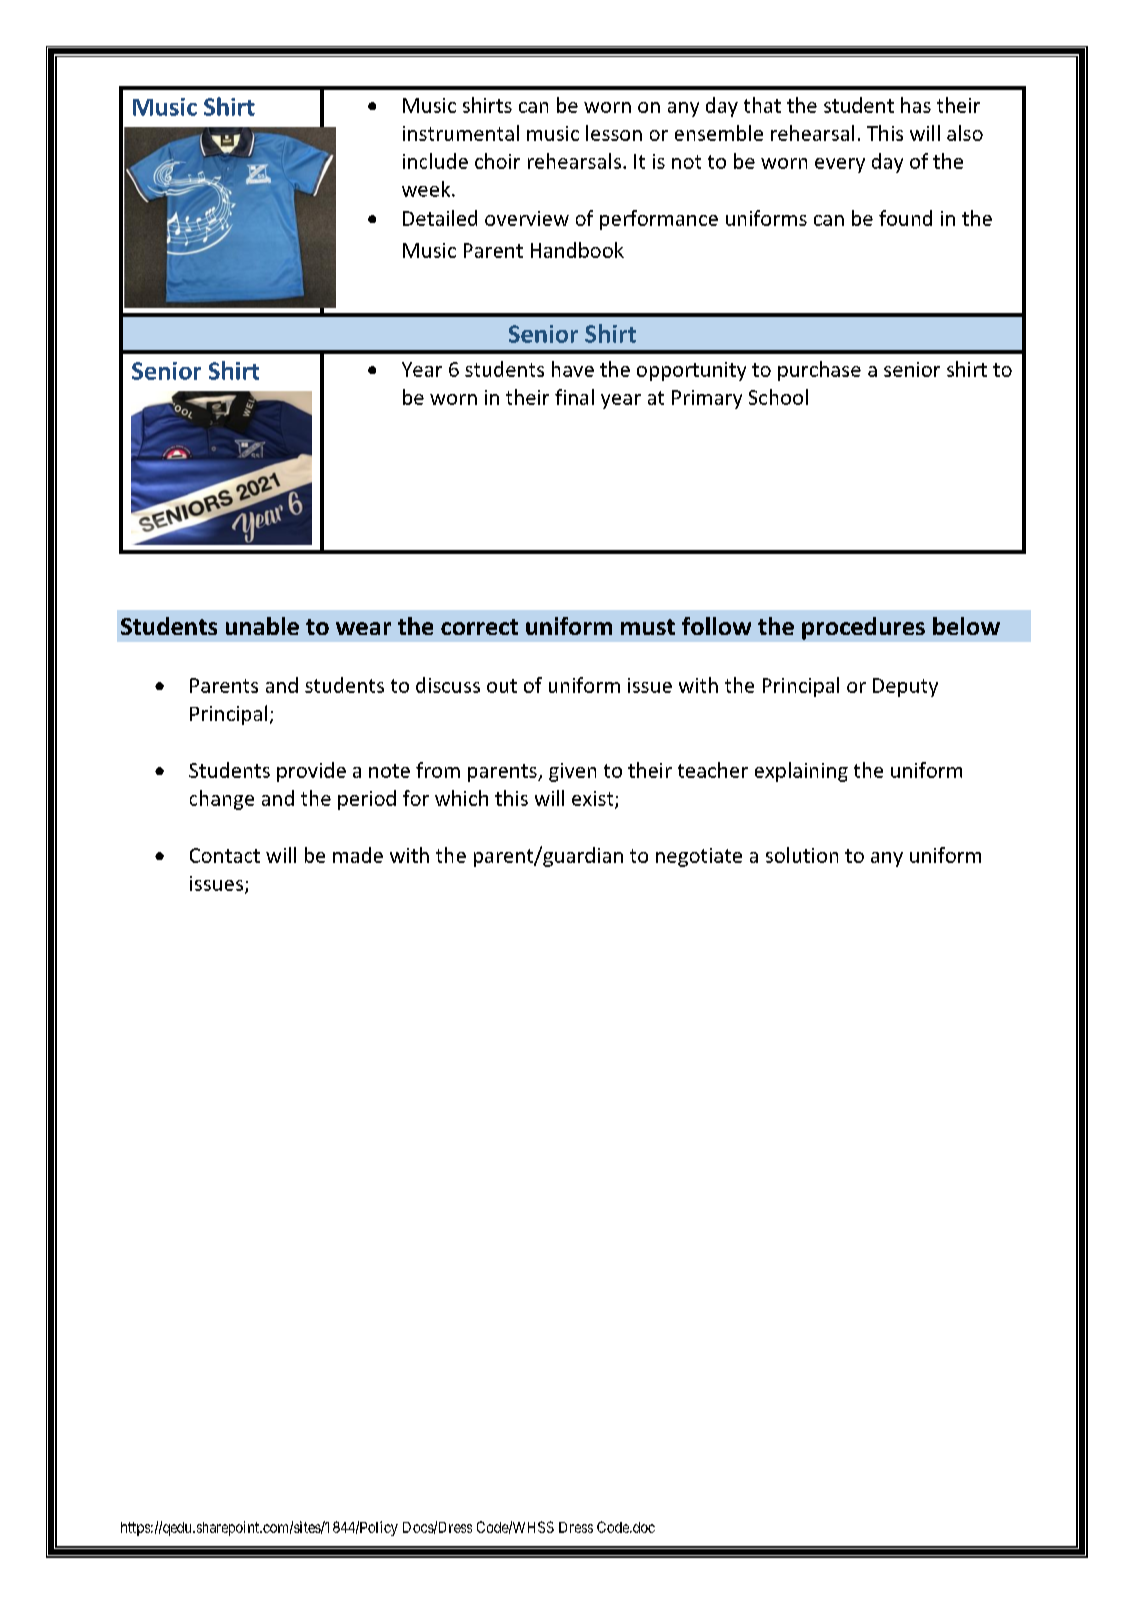 This page has height=1603, width=1133. Describe the element at coordinates (262, 626) in the page. I see `unable` at that location.
